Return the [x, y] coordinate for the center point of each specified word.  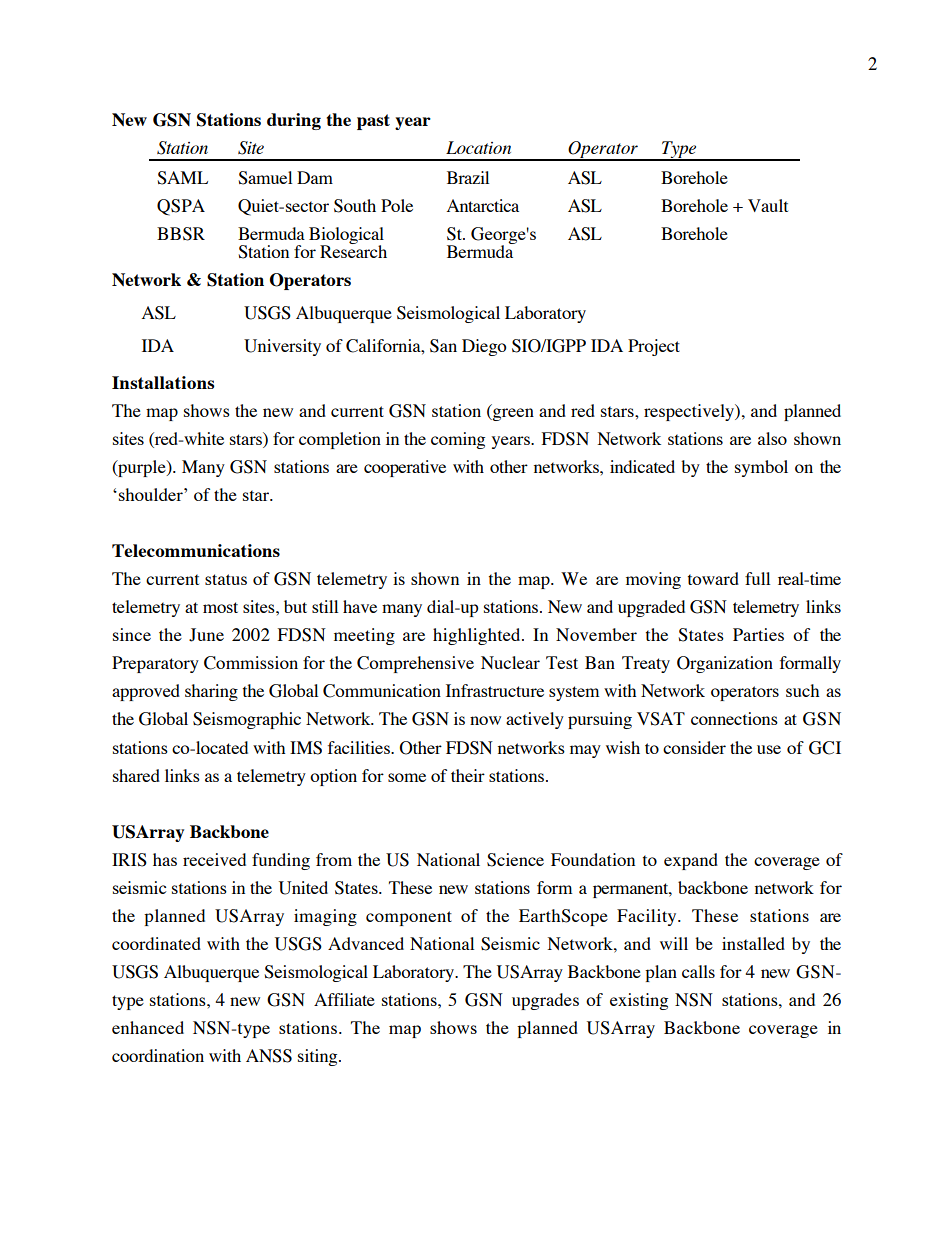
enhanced [148, 1027]
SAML [182, 178]
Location [478, 147]
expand [691, 861]
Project [654, 347]
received [214, 859]
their [468, 775]
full [757, 578]
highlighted [478, 636]
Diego [484, 347]
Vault [768, 205]
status [226, 579]
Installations [163, 382]
